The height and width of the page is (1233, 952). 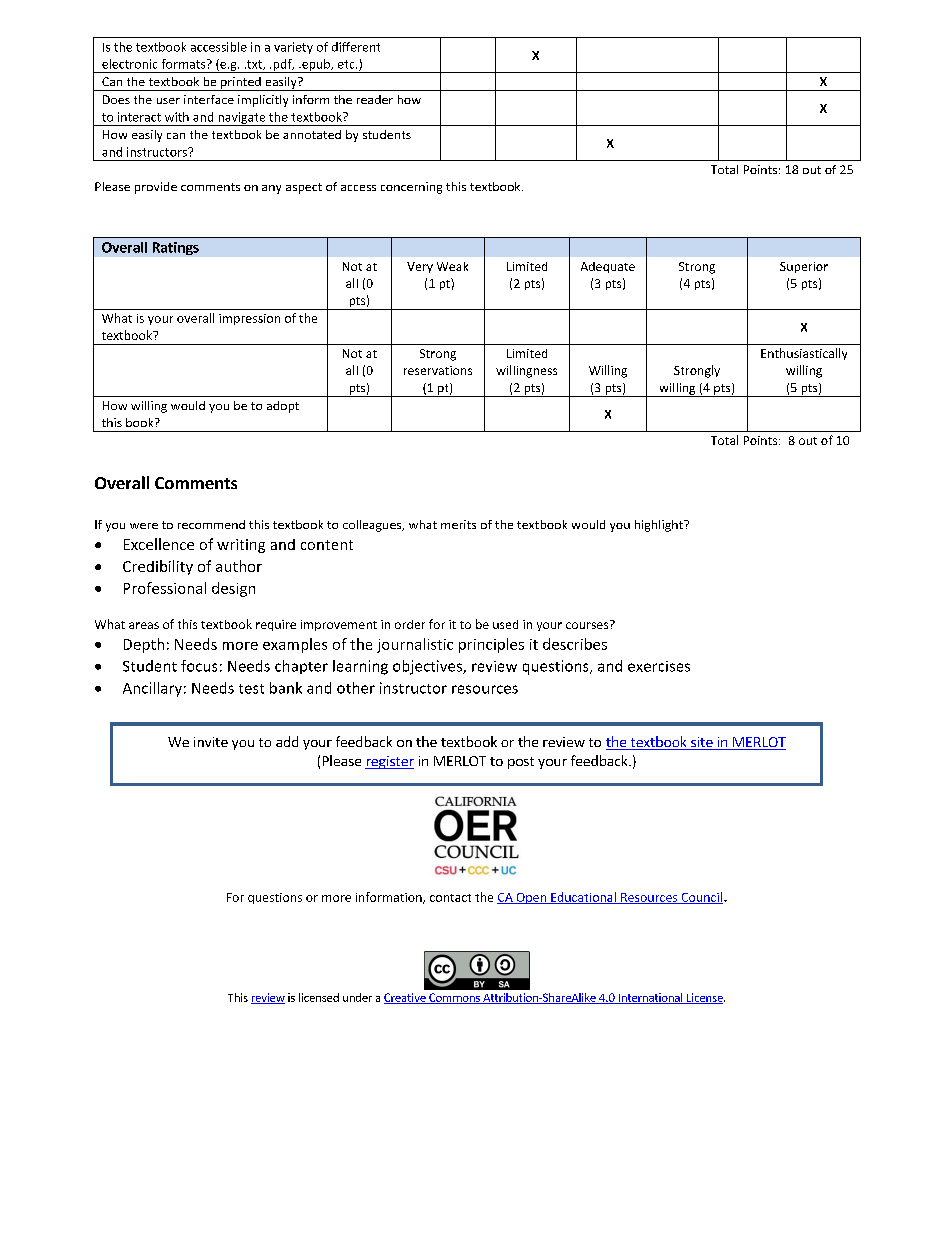 What do you see at coordinates (185, 64) in the page?
I see `formats` at bounding box center [185, 64].
